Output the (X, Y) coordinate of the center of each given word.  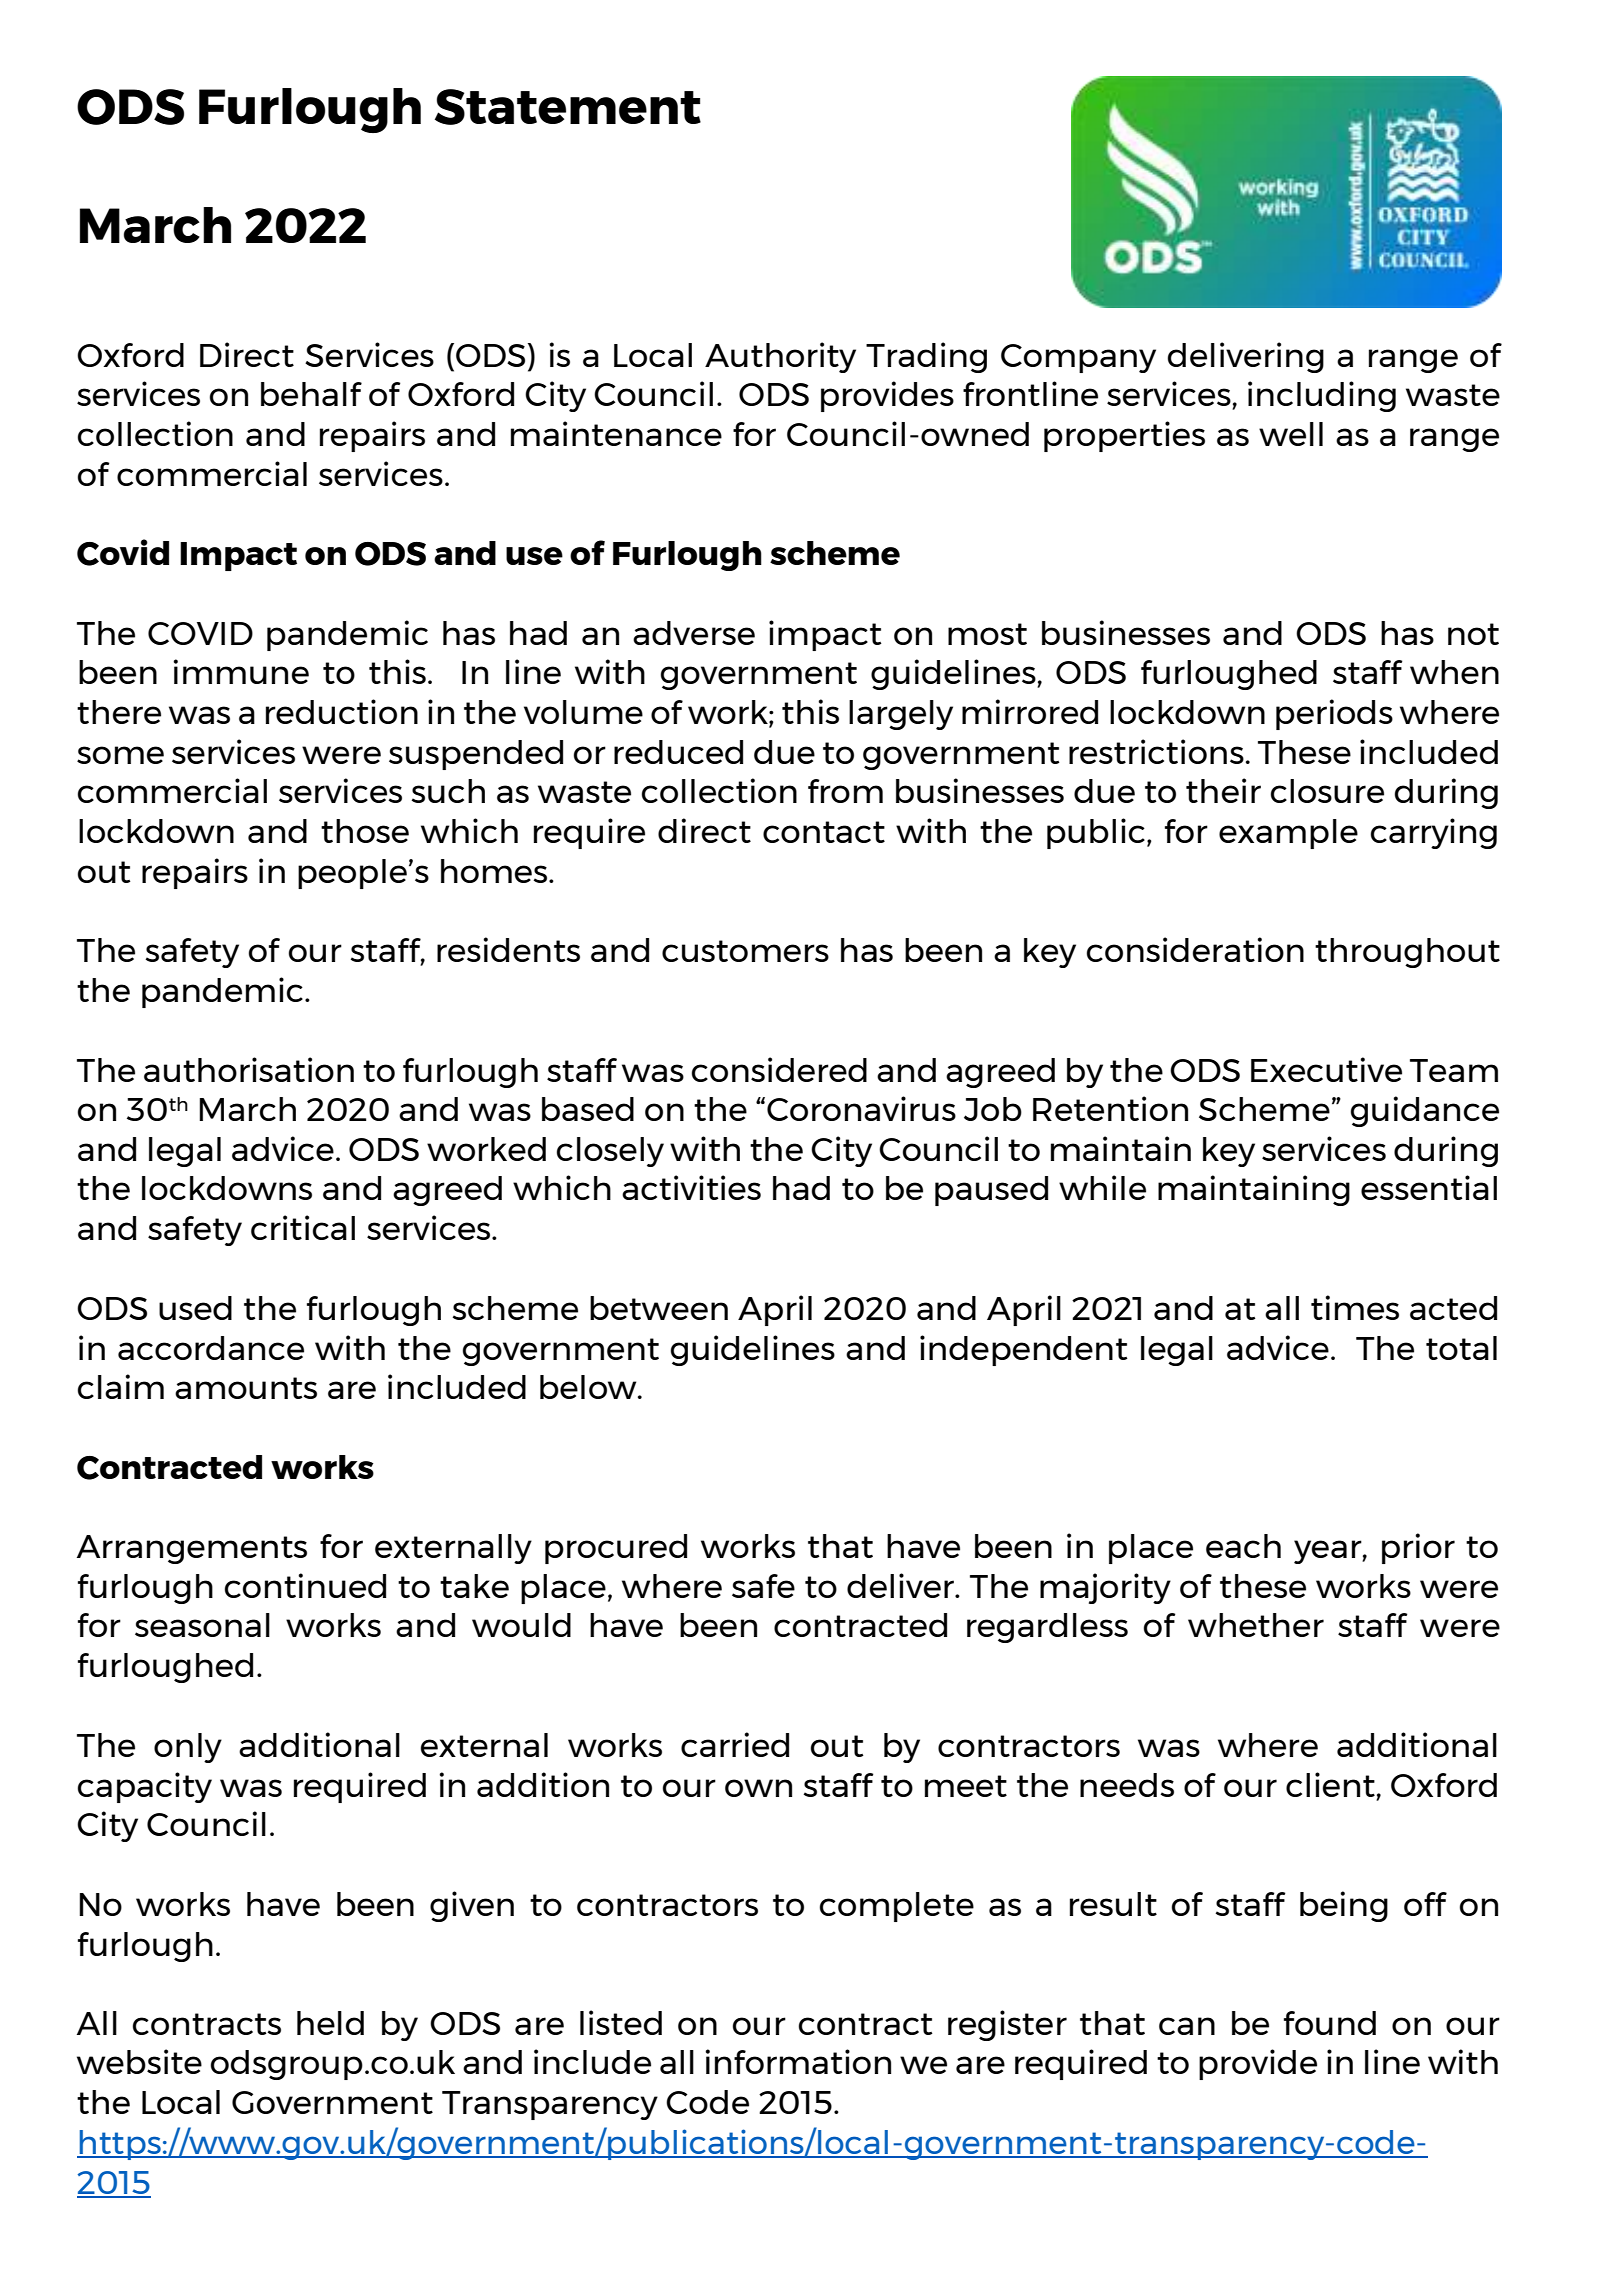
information (798, 2061)
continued (305, 1585)
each (1243, 1546)
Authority (780, 357)
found (1330, 2023)
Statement (568, 107)
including (1322, 396)
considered (779, 1069)
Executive (1326, 1069)
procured (616, 1549)
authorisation (249, 1069)
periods (1334, 714)
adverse (694, 633)
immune (241, 671)
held (330, 2023)
